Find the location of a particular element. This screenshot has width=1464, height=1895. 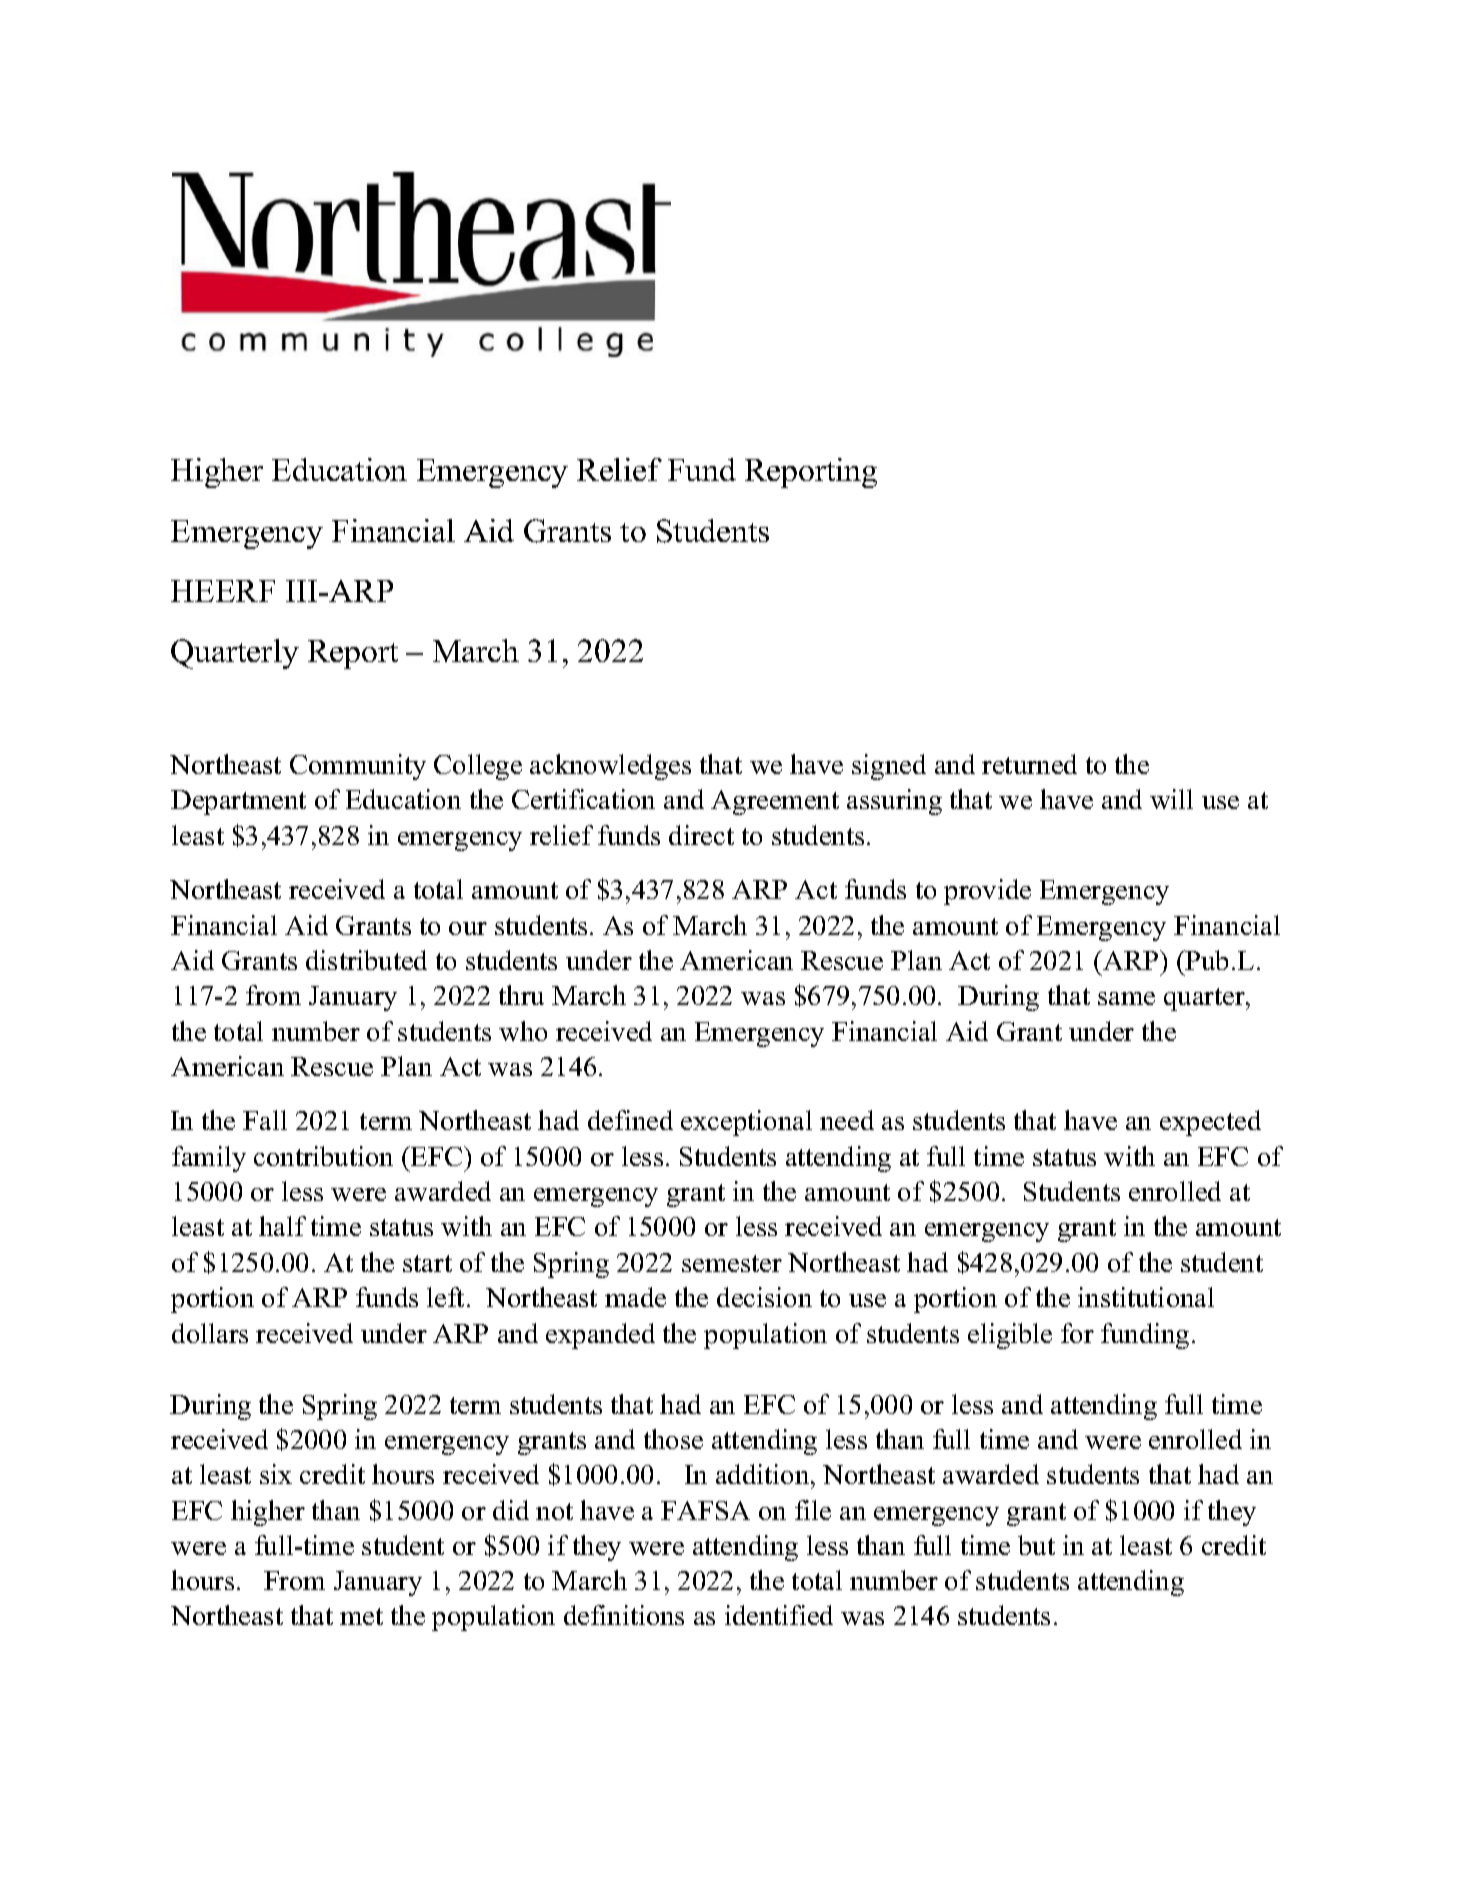

thru is located at coordinates (521, 995).
